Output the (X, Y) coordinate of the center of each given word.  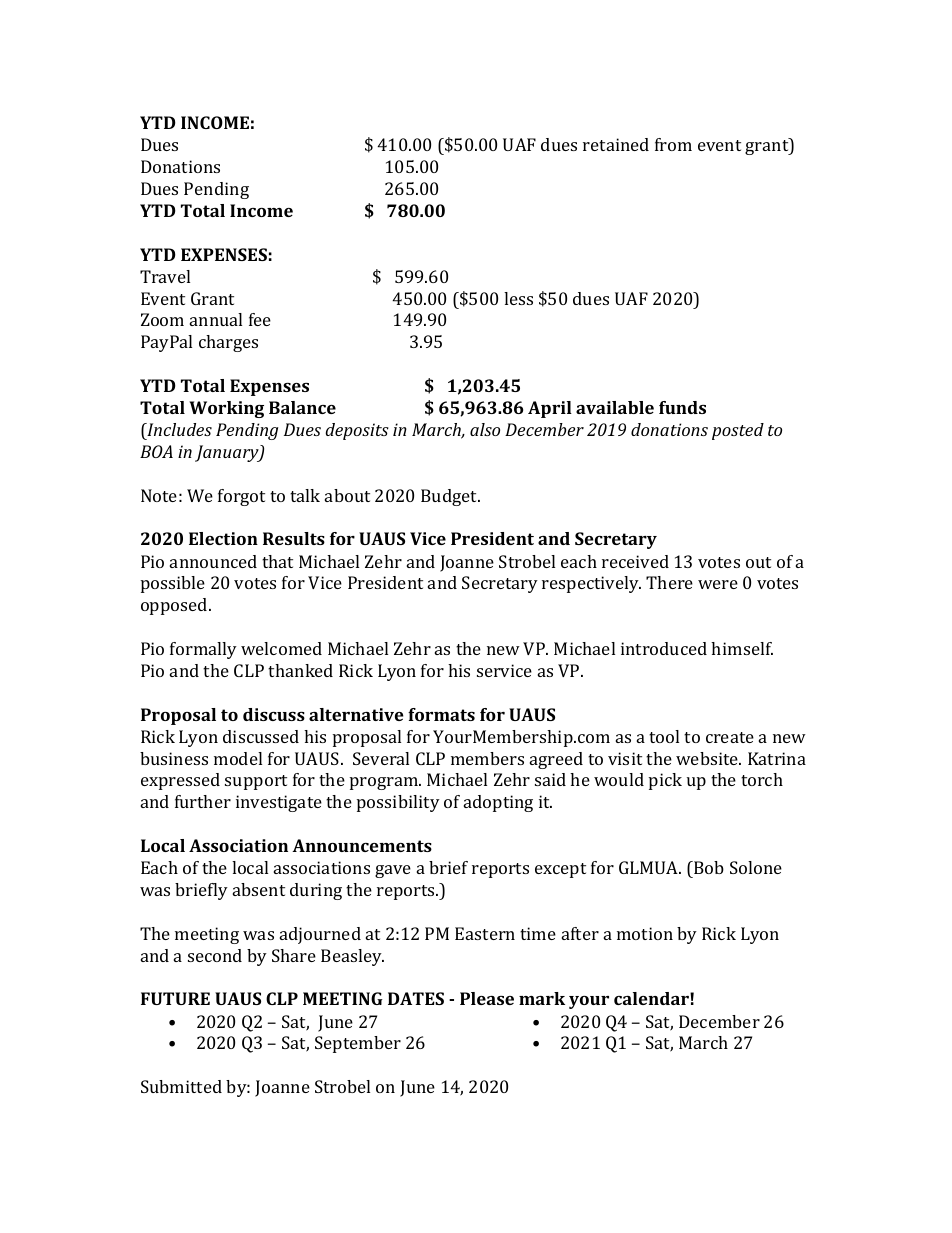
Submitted (181, 1086)
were (718, 584)
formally (203, 650)
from (673, 144)
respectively (591, 584)
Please (487, 998)
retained (616, 144)
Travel (165, 276)
